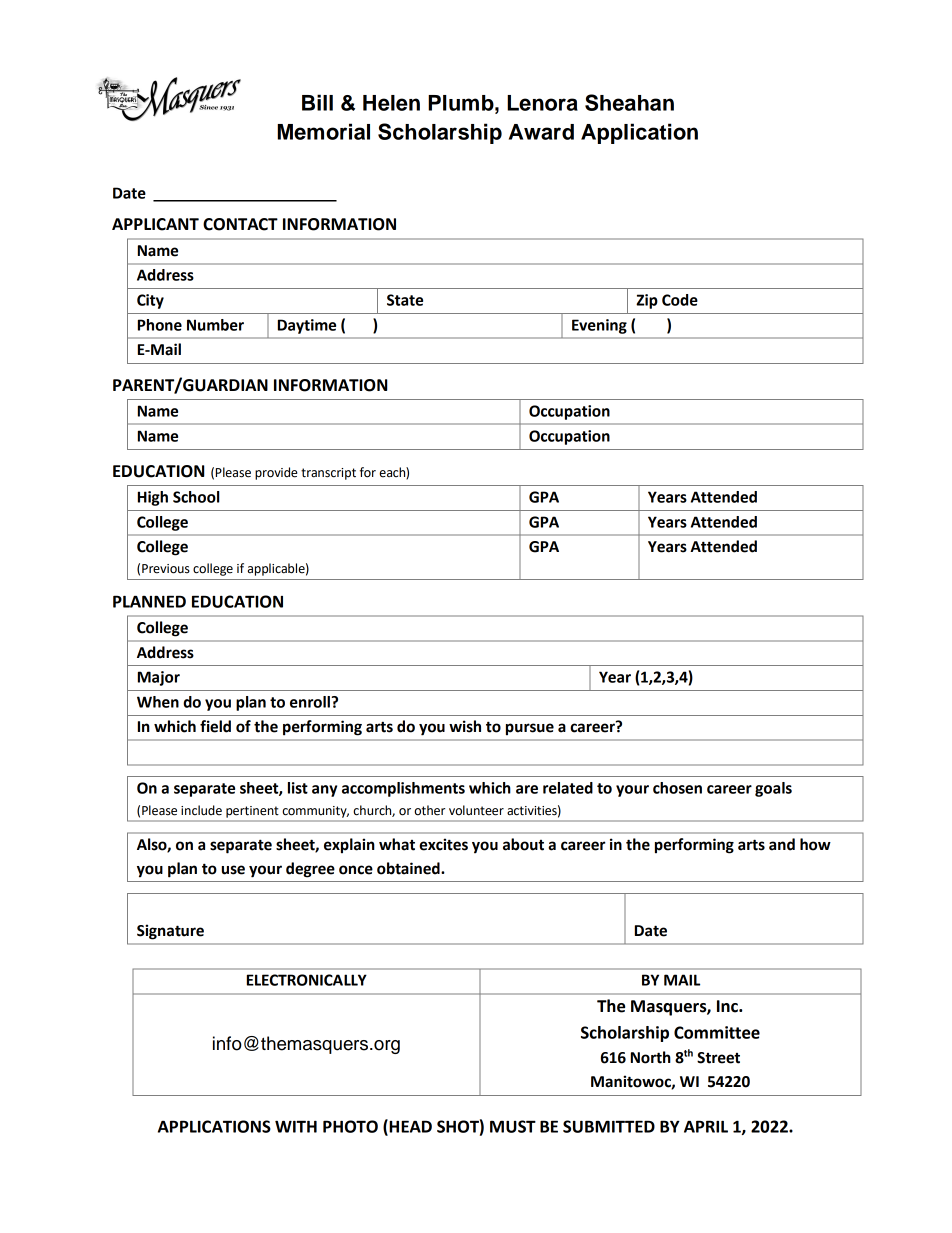  I want to click on Memorial, so click(324, 131).
